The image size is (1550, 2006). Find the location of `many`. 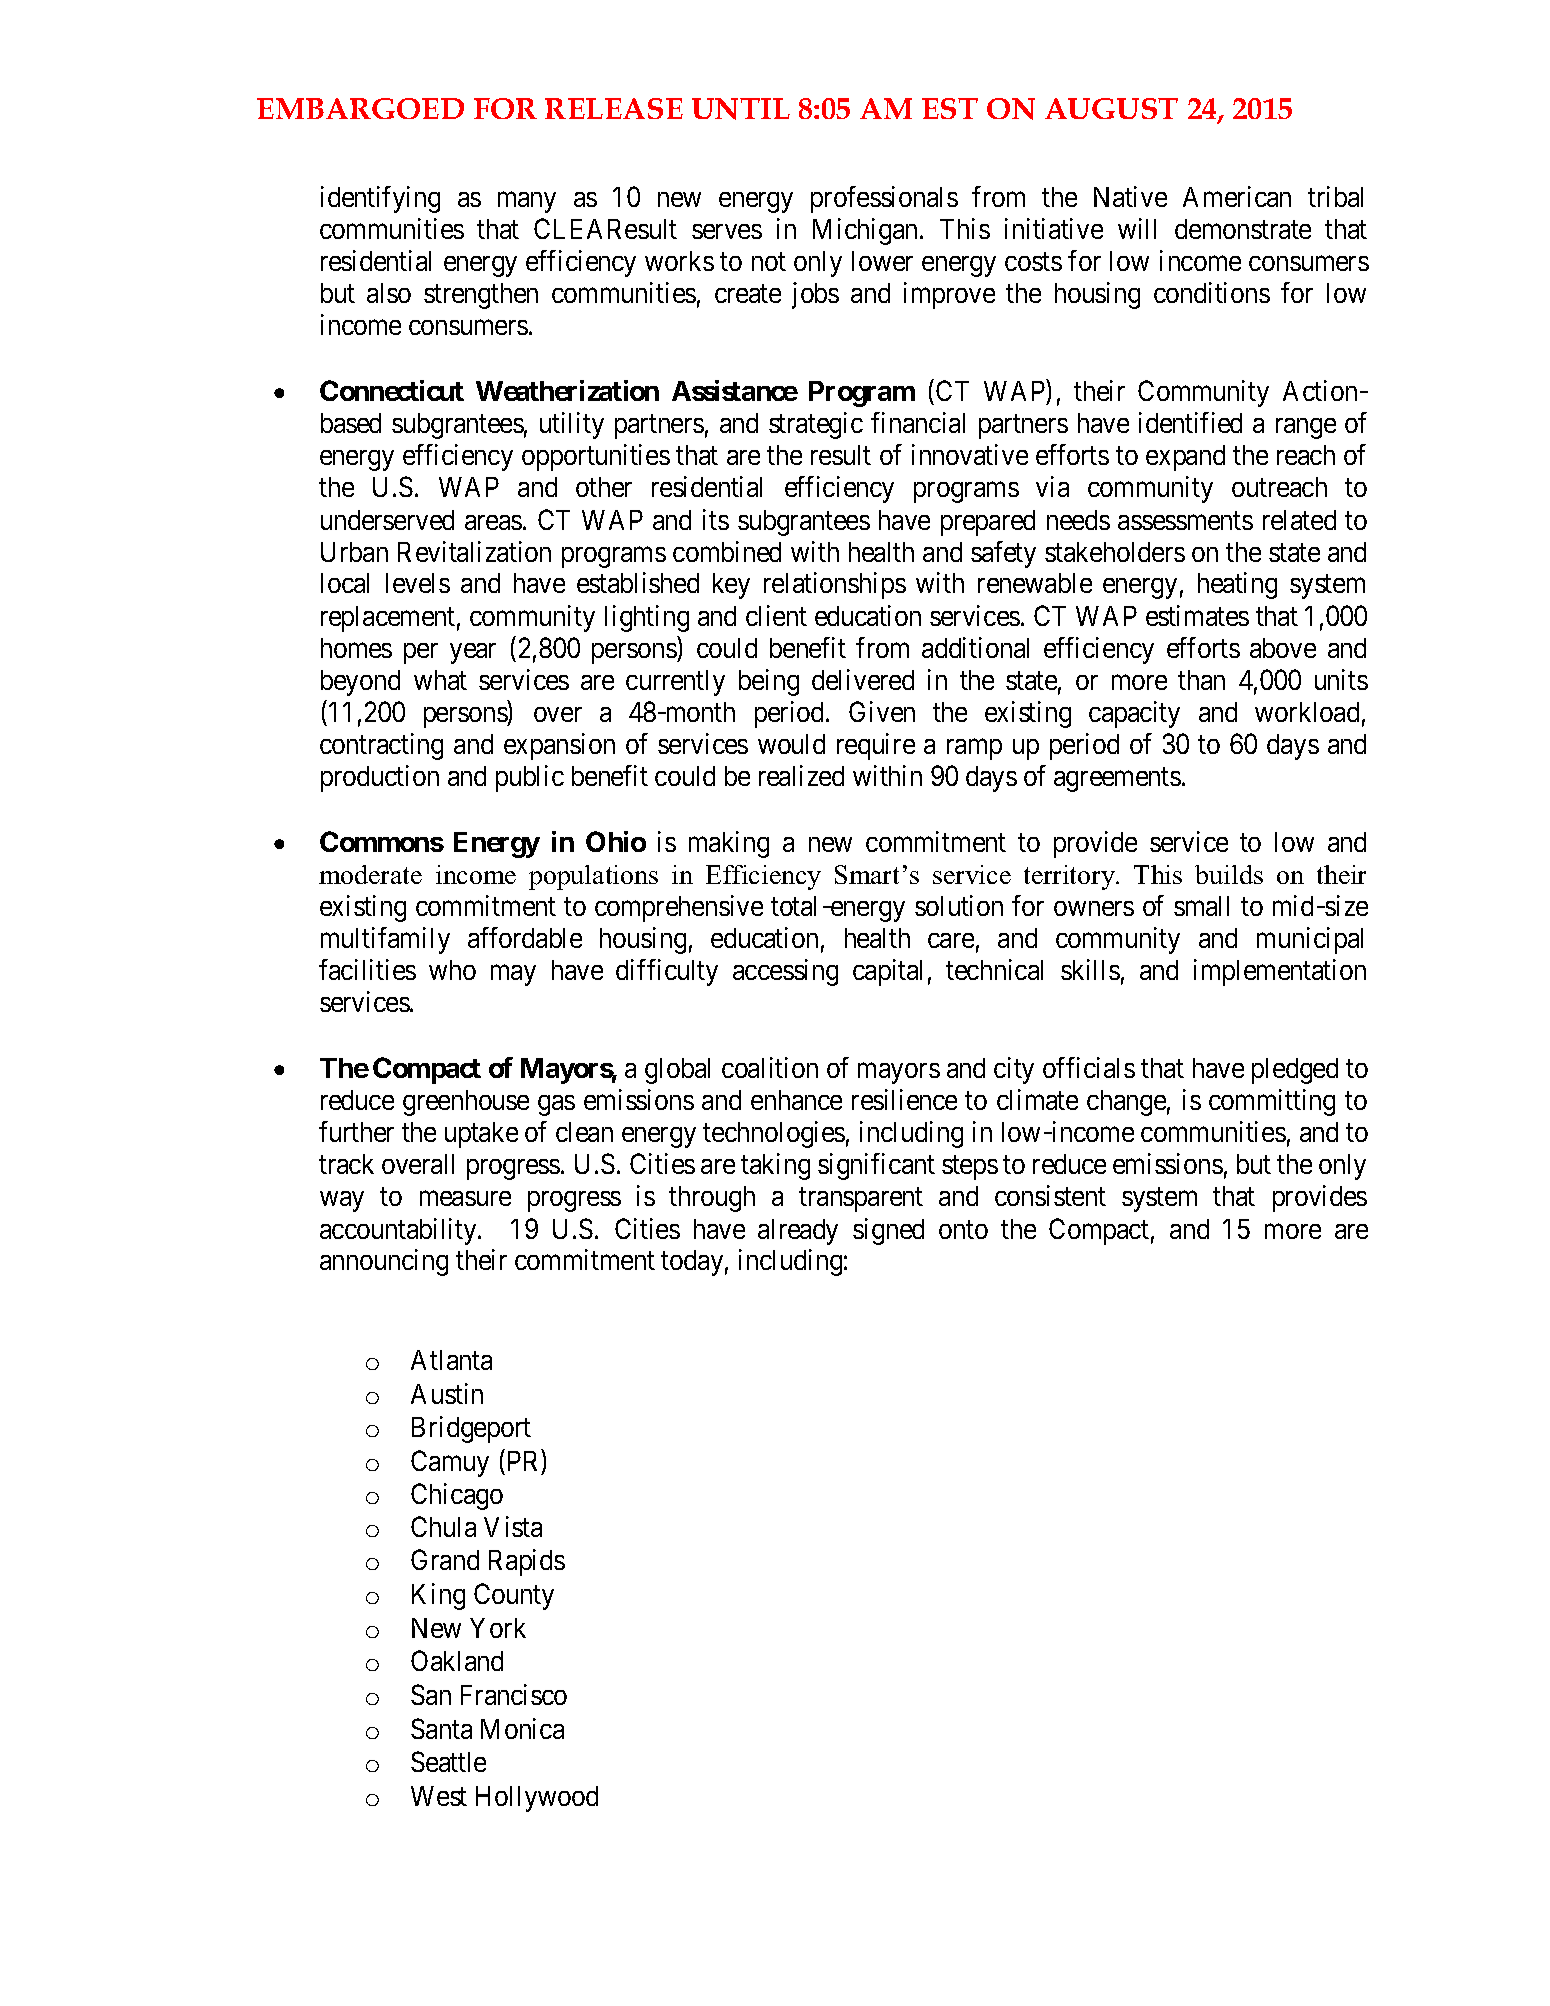

many is located at coordinates (527, 202).
